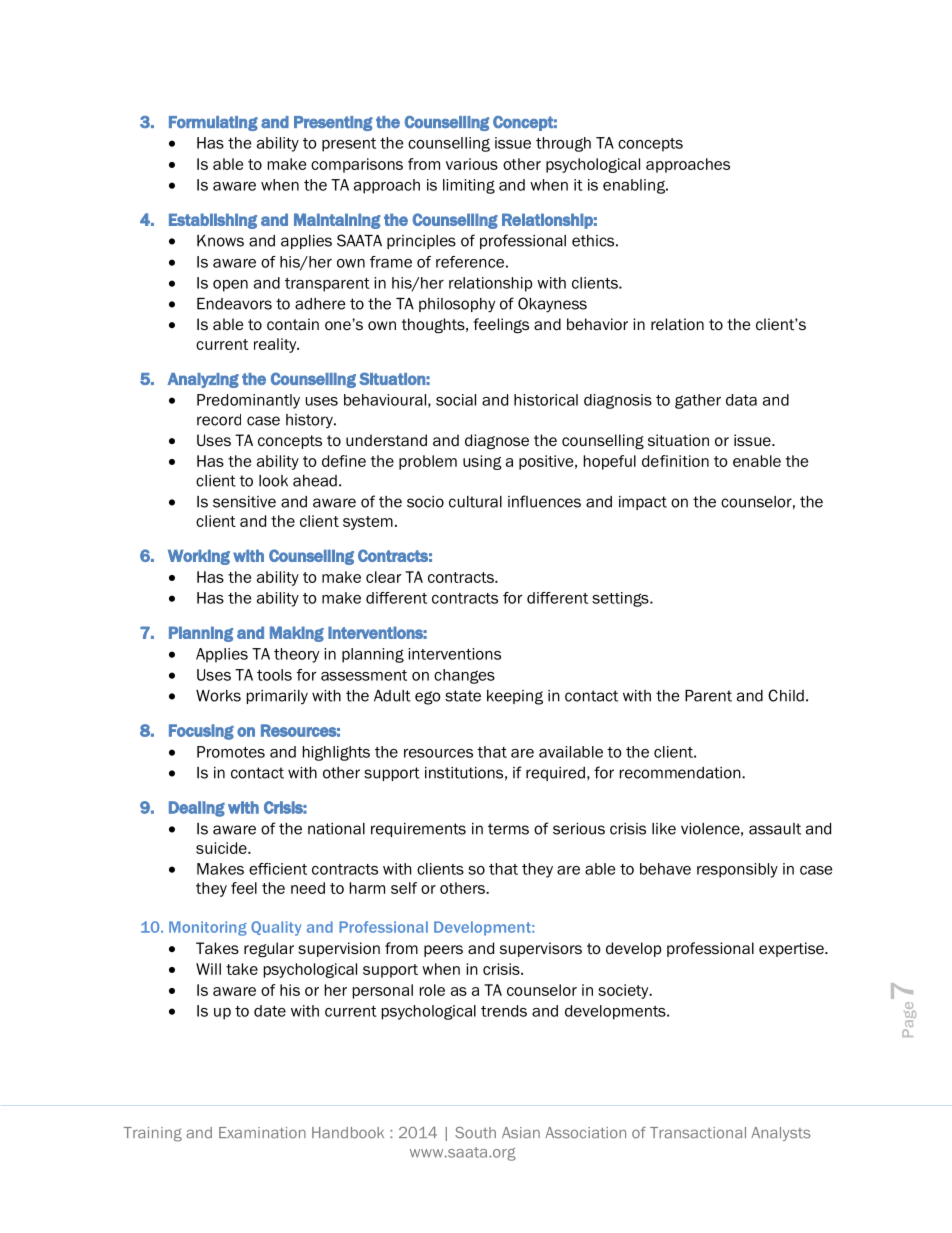  What do you see at coordinates (213, 123) in the page?
I see `Formulating` at bounding box center [213, 123].
